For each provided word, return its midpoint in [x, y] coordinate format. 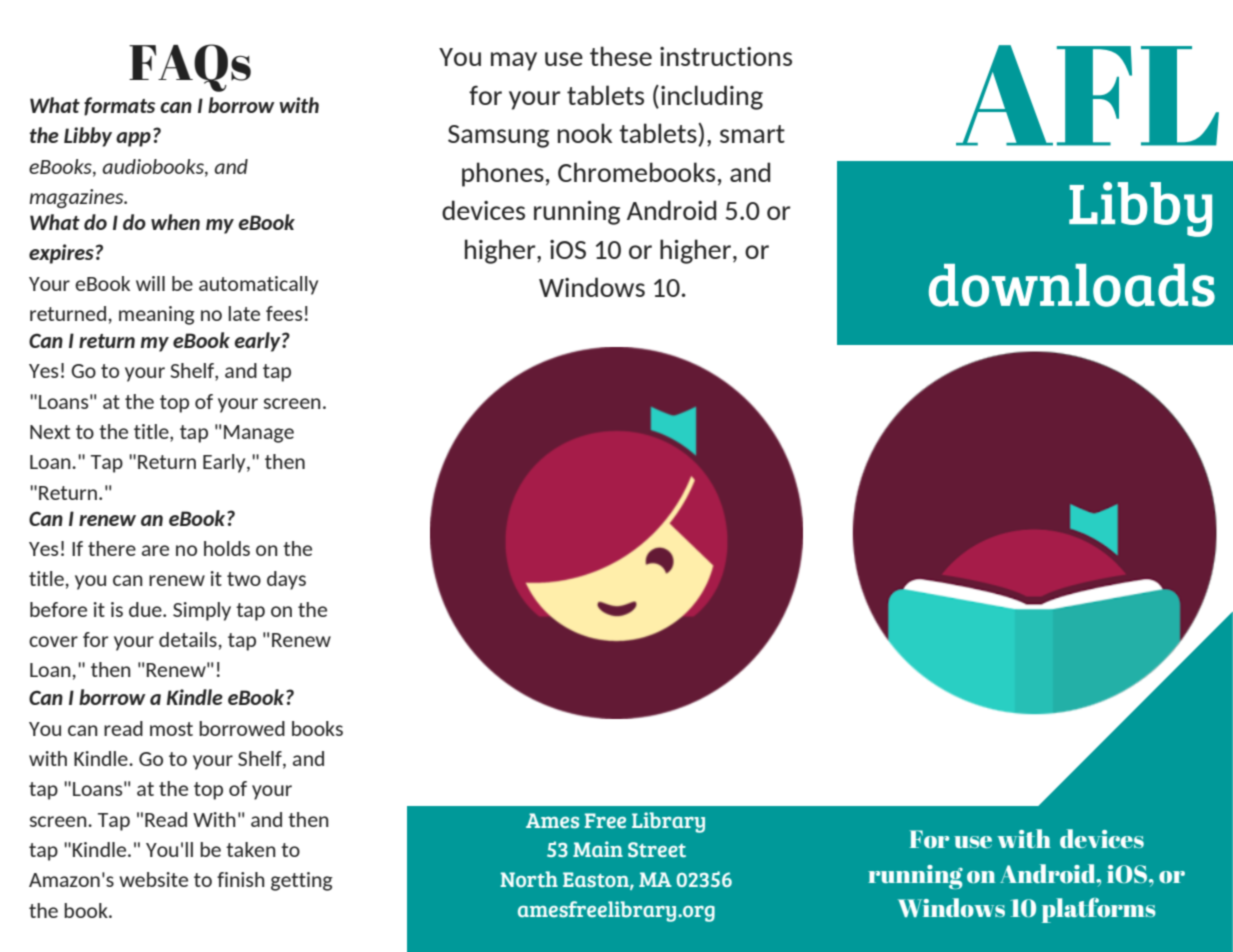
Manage [259, 434]
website [153, 879]
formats [119, 106]
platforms [1099, 910]
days [286, 580]
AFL [1087, 95]
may [514, 61]
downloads [1072, 285]
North [529, 879]
